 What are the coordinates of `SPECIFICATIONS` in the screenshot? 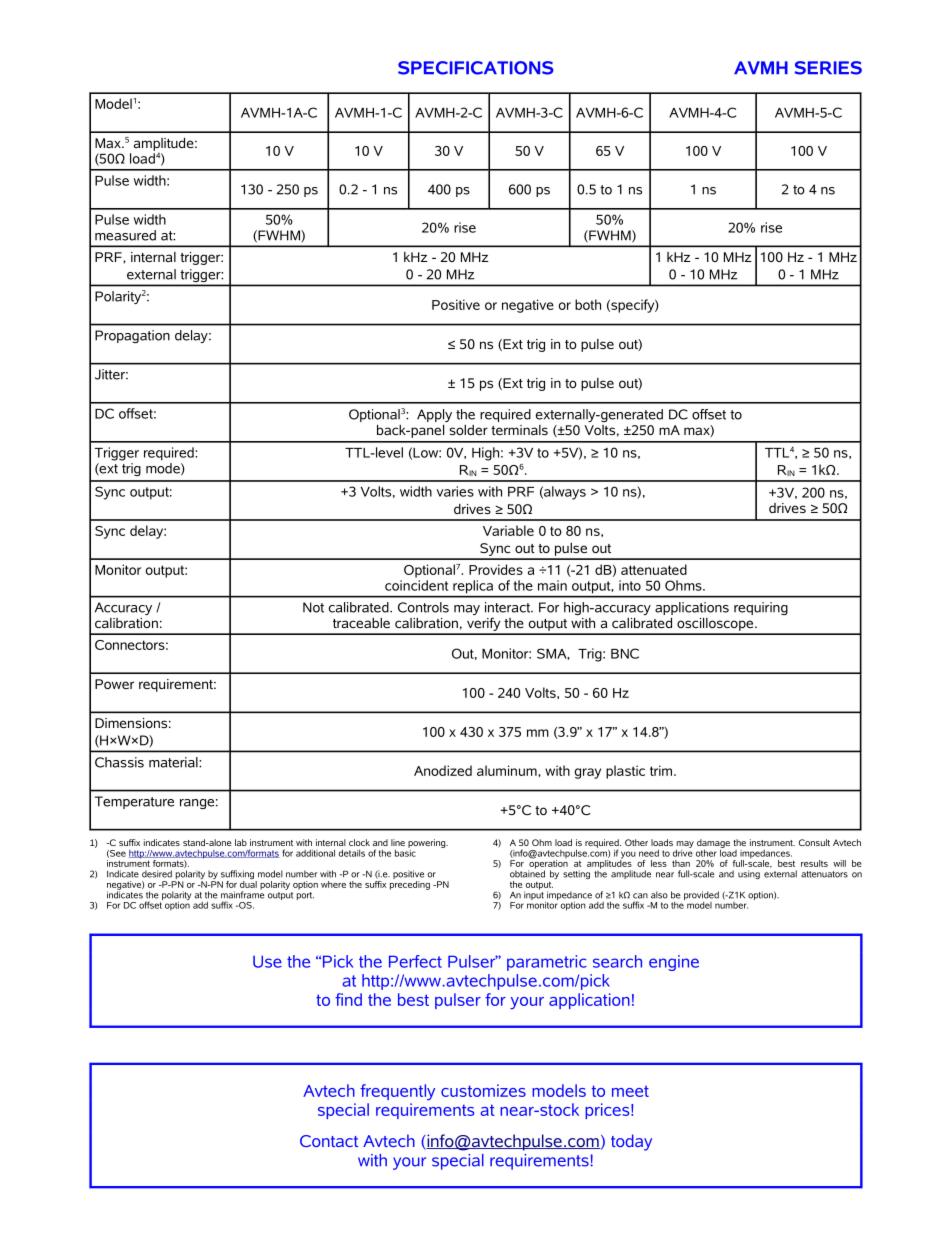 It's located at (476, 68).
